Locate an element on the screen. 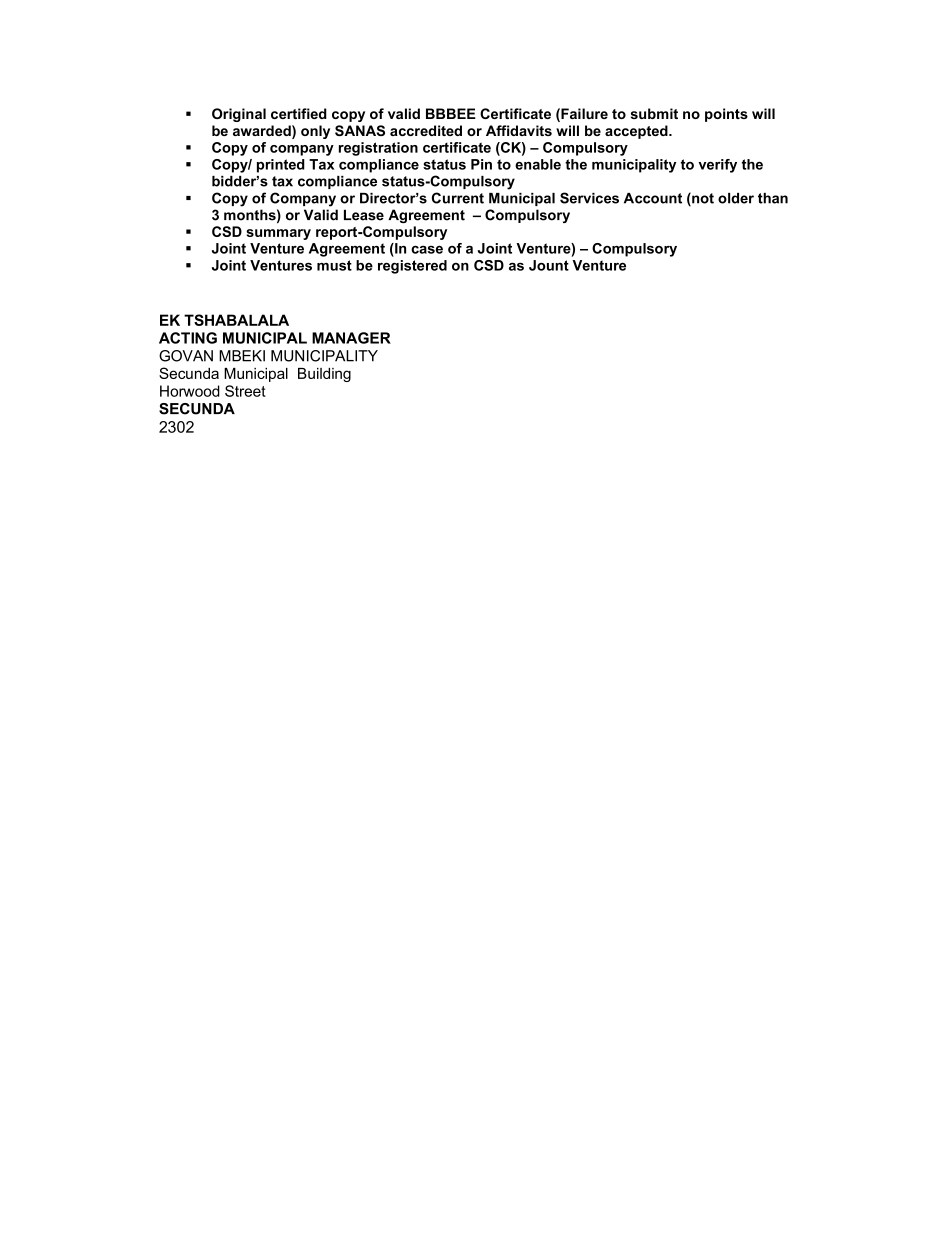  summary is located at coordinates (278, 234).
